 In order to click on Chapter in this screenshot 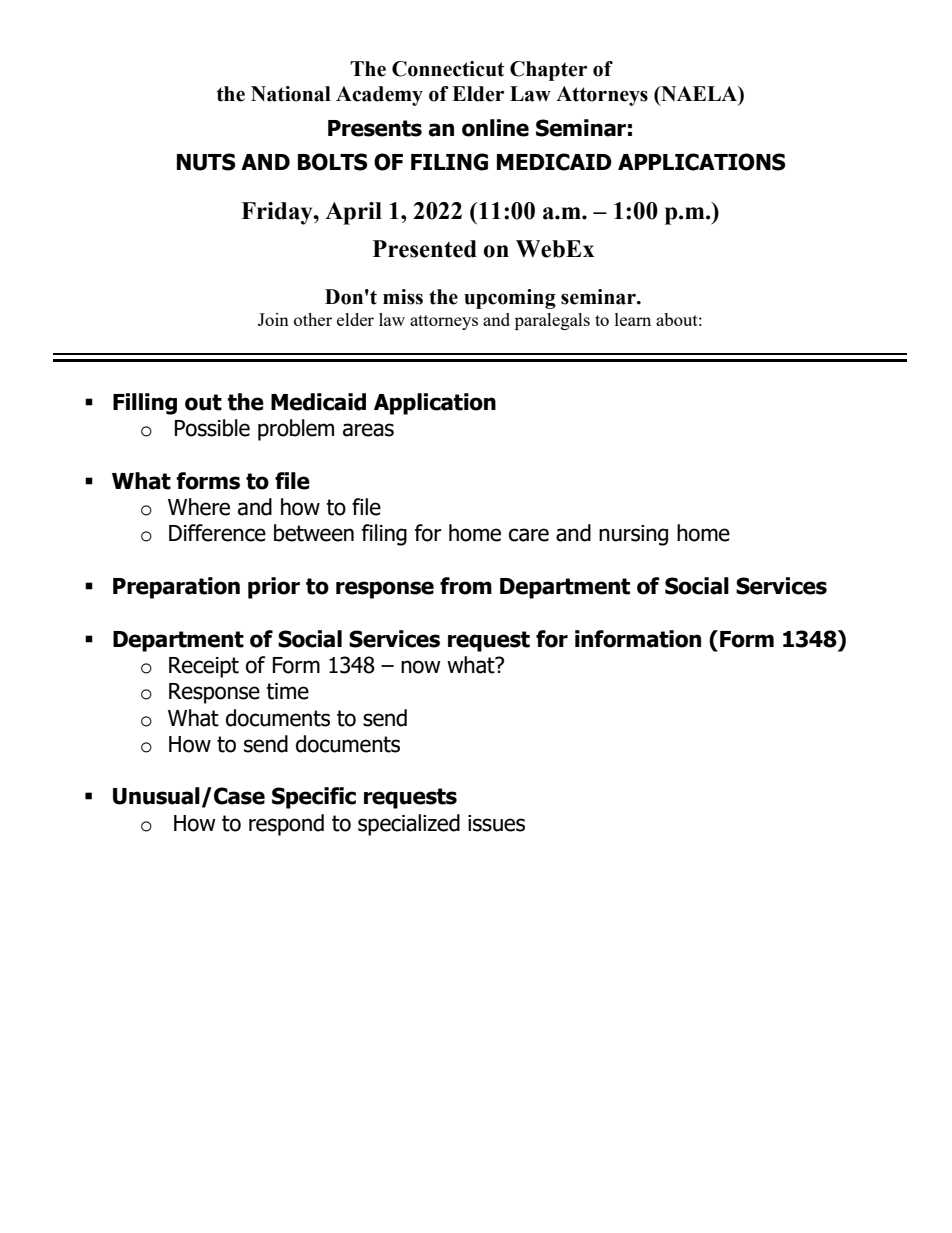, I will do `click(548, 71)`.
